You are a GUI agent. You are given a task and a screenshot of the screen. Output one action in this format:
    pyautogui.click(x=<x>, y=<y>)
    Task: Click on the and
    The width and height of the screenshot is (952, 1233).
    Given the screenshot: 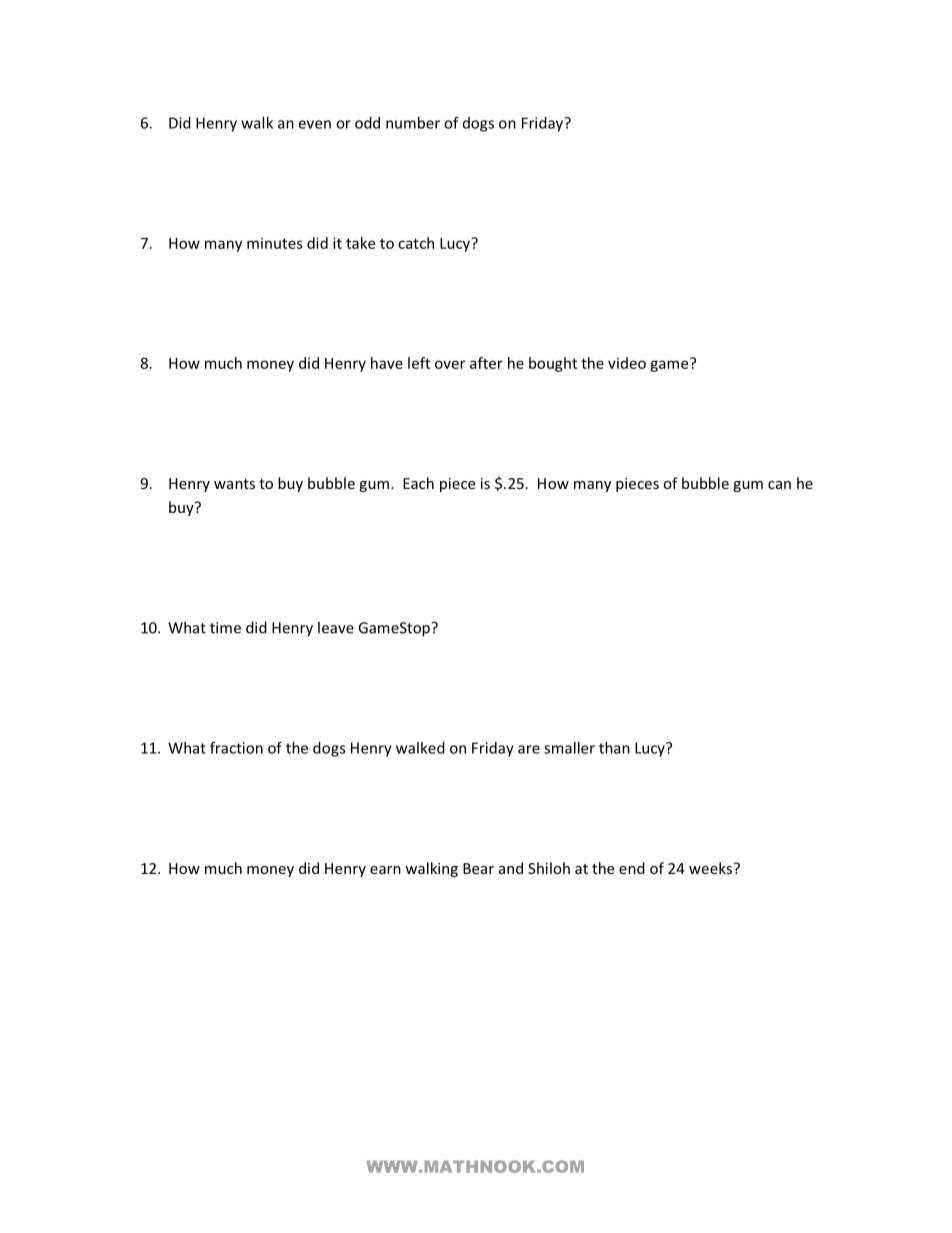 What is the action you would take?
    pyautogui.click(x=511, y=868)
